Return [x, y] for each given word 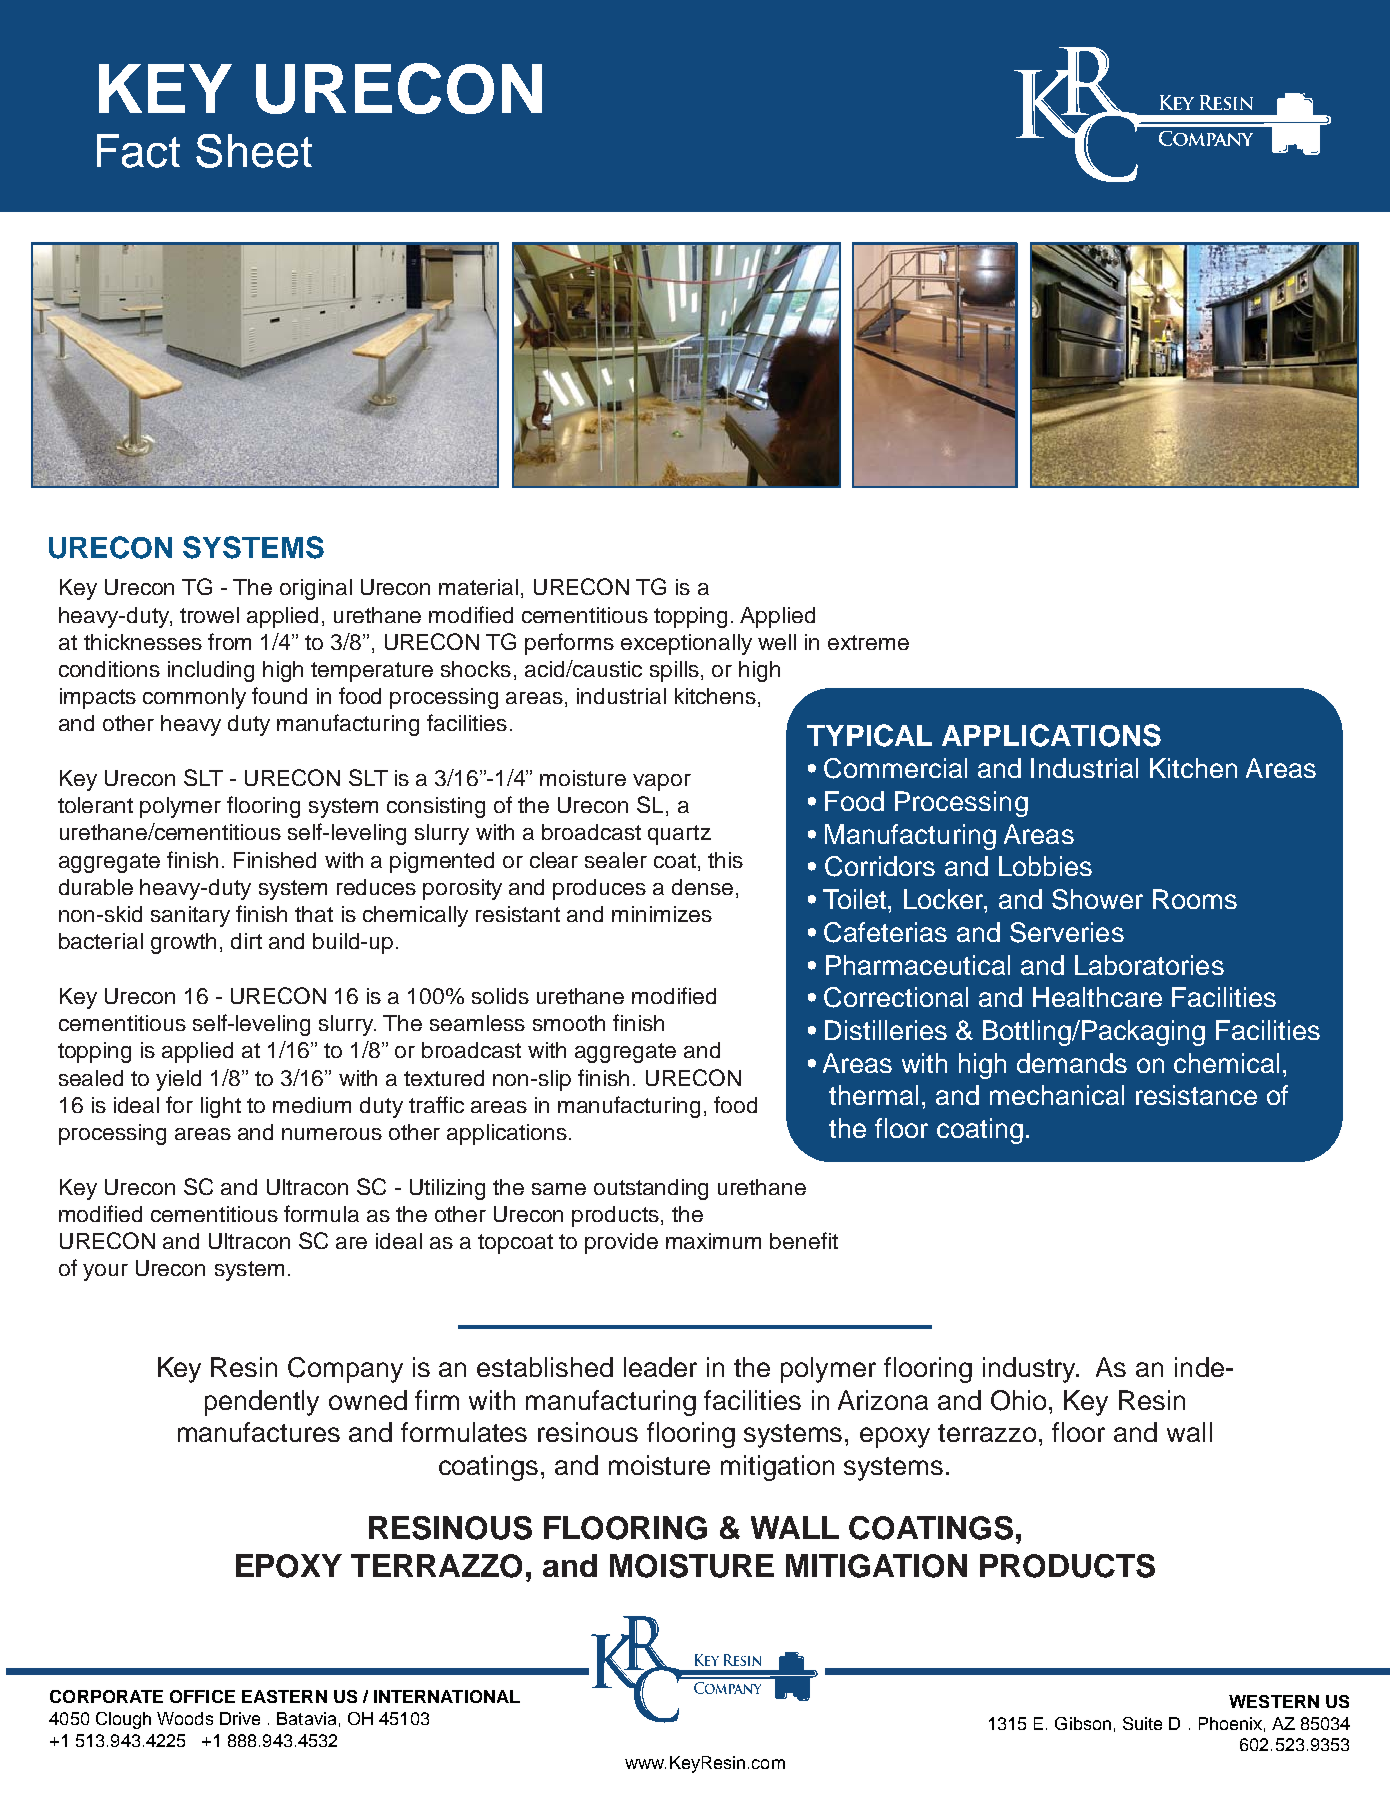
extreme [868, 642]
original [316, 589]
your [105, 1272]
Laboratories [1149, 965]
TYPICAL [869, 735]
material [478, 587]
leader [660, 1367]
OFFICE [202, 1696]
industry [1031, 1370]
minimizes [662, 914]
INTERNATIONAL [447, 1696]
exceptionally [686, 644]
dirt [246, 941]
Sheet [254, 151]
